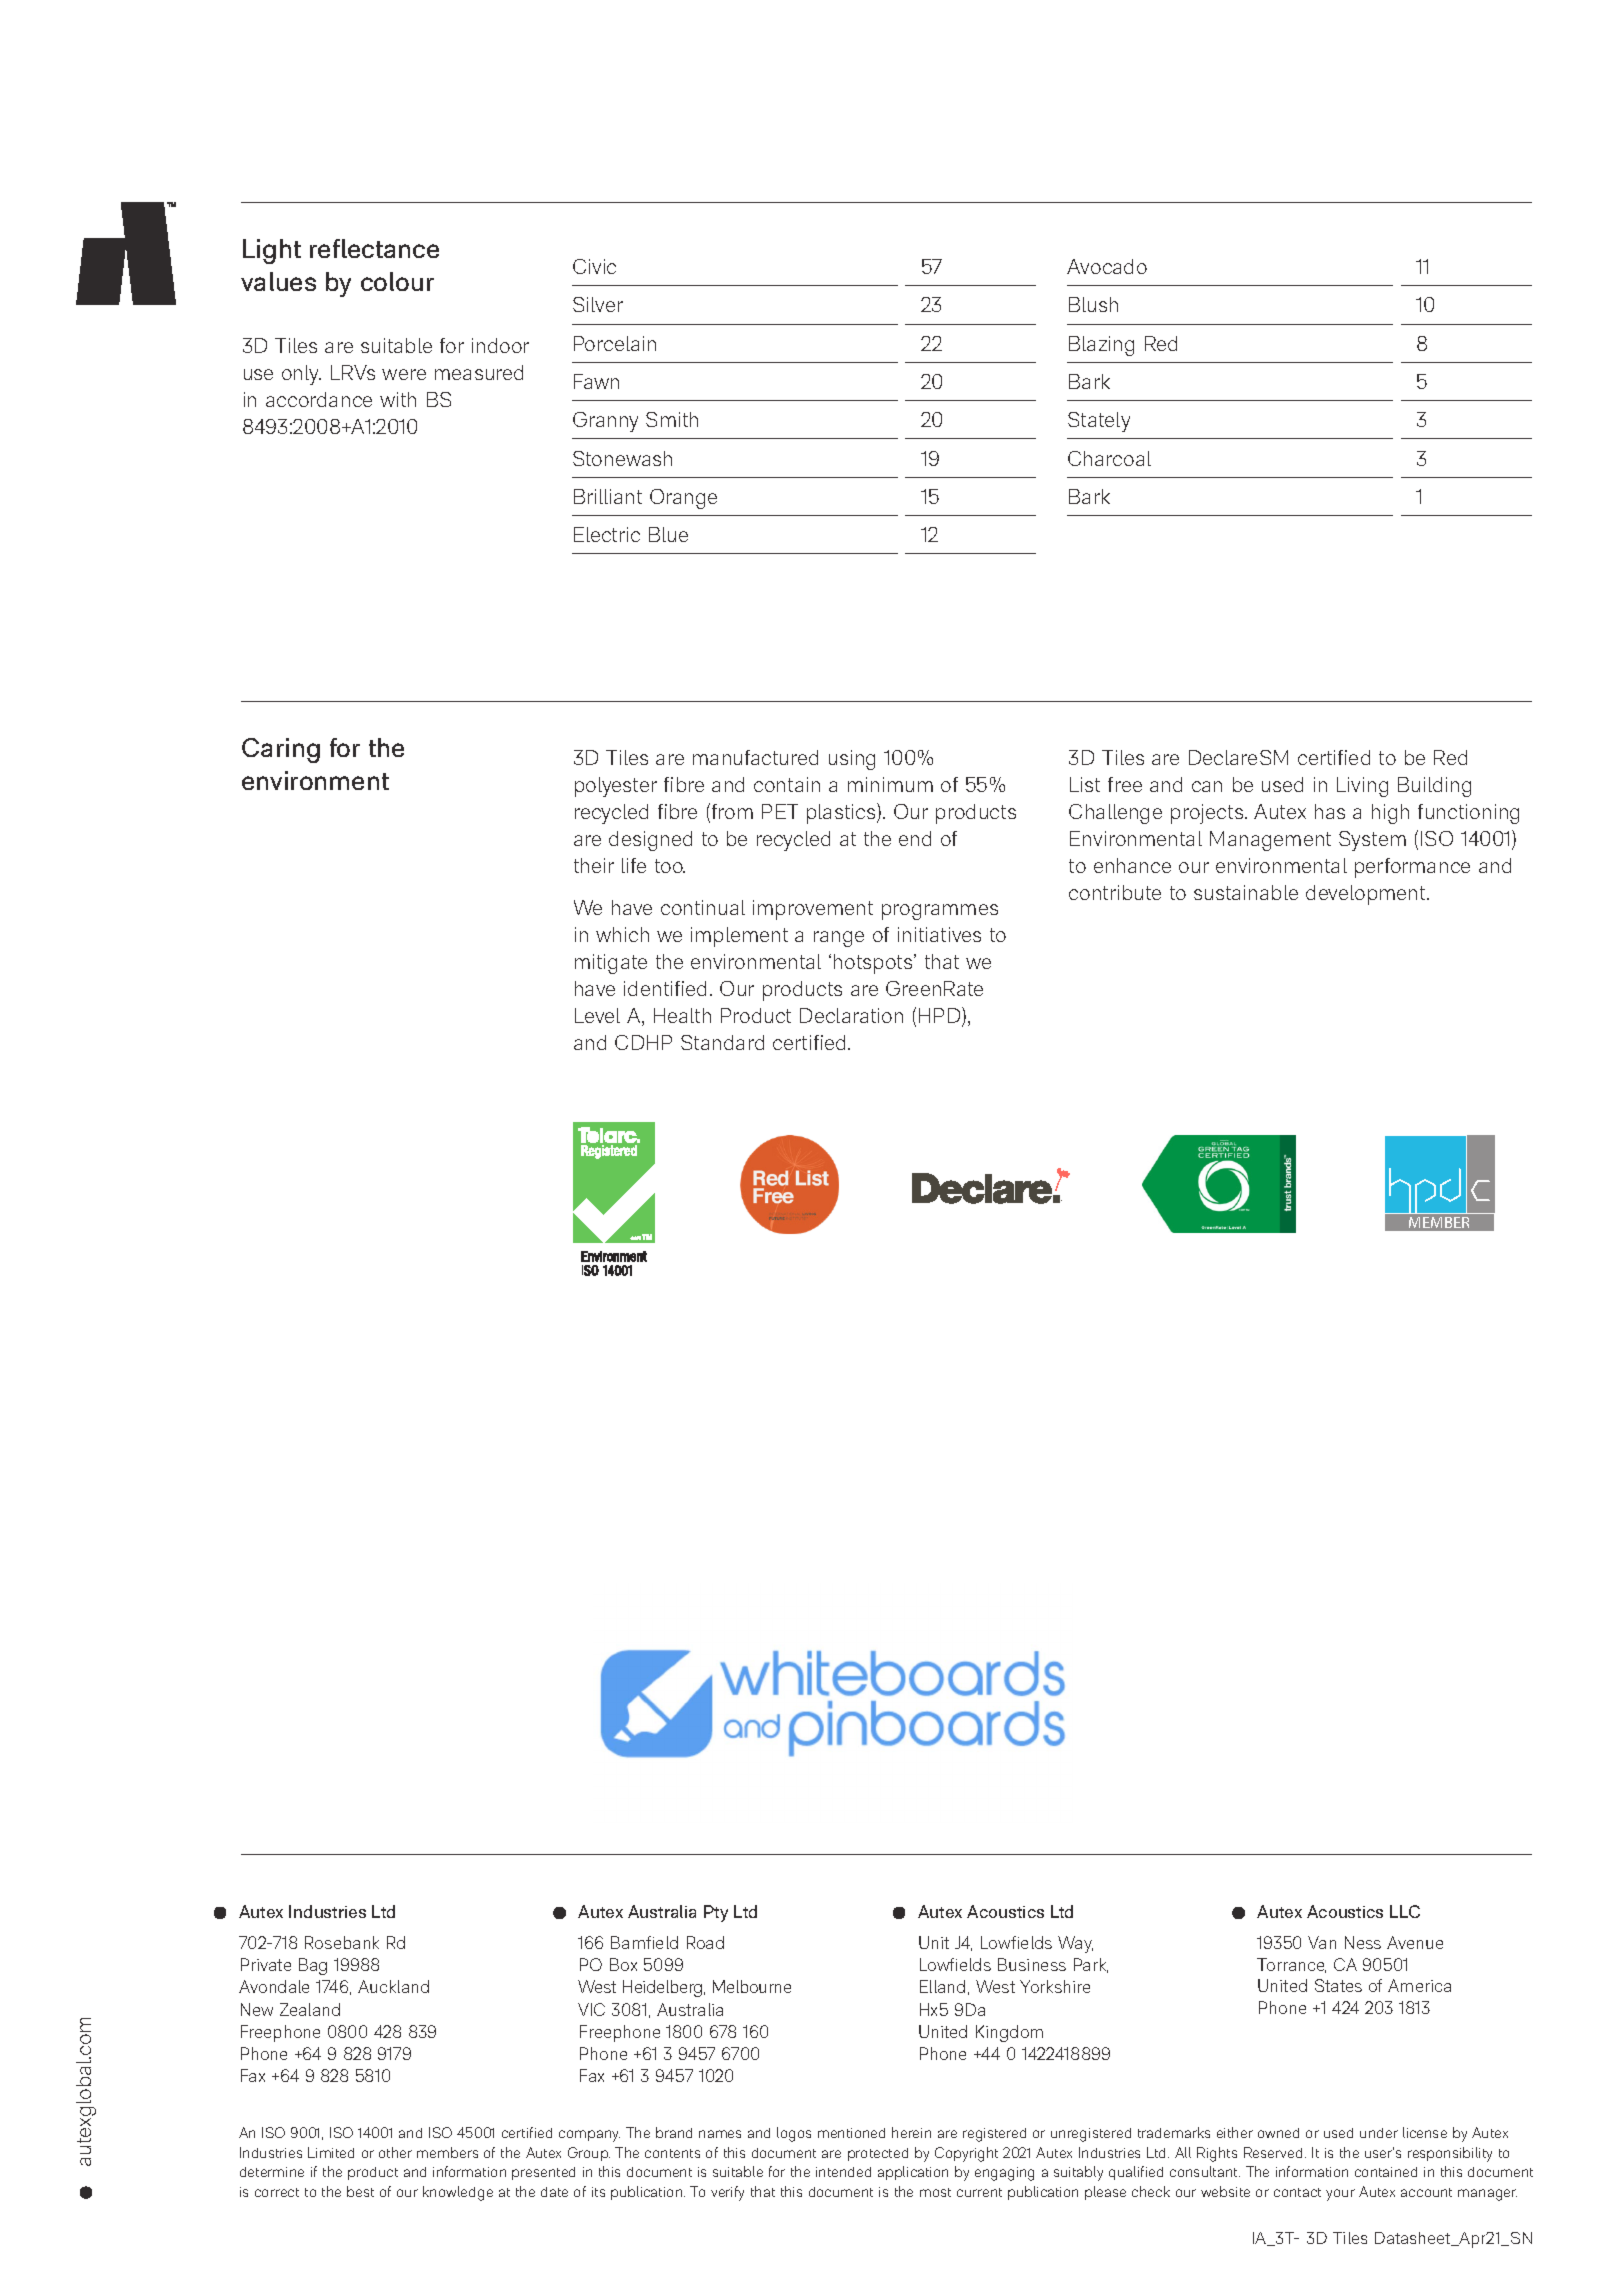 This image has height=2275, width=1609. Describe the element at coordinates (878, 2154) in the image. I see `protected` at that location.
